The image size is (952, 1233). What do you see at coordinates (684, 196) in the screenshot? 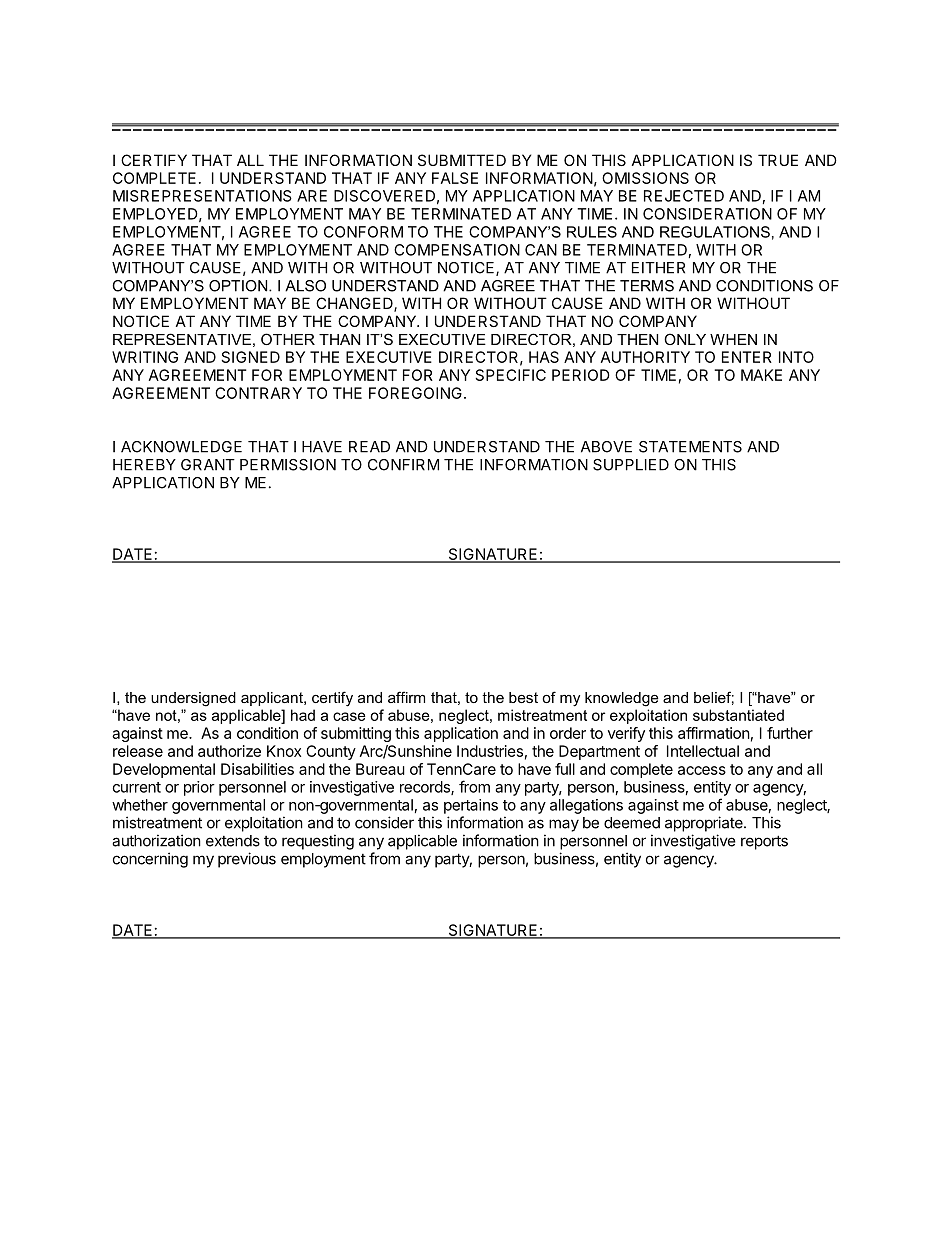
I see `REJECTED` at bounding box center [684, 196].
